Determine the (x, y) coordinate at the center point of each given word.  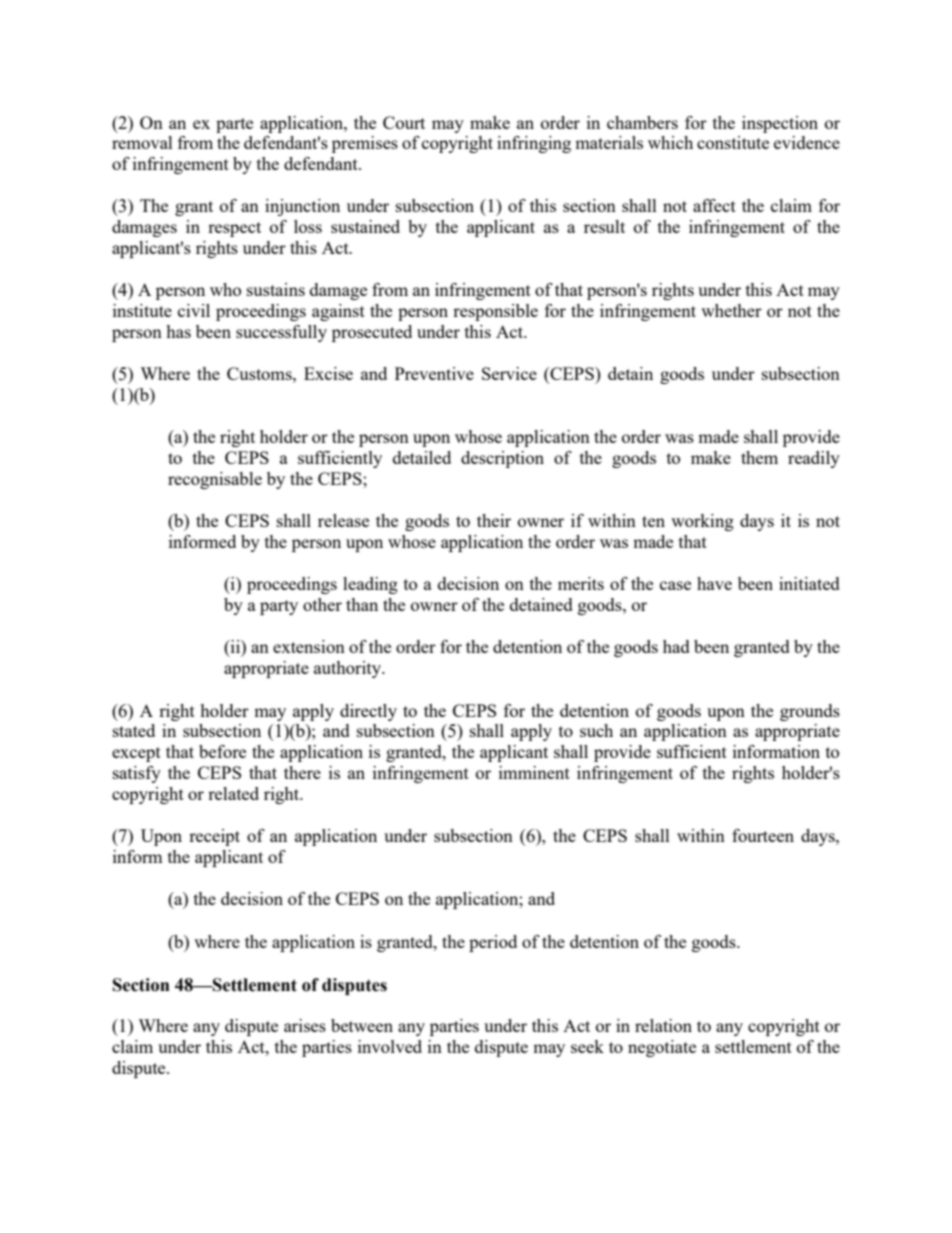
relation (663, 1025)
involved (390, 1046)
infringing (534, 144)
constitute (733, 142)
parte (234, 125)
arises (305, 1025)
